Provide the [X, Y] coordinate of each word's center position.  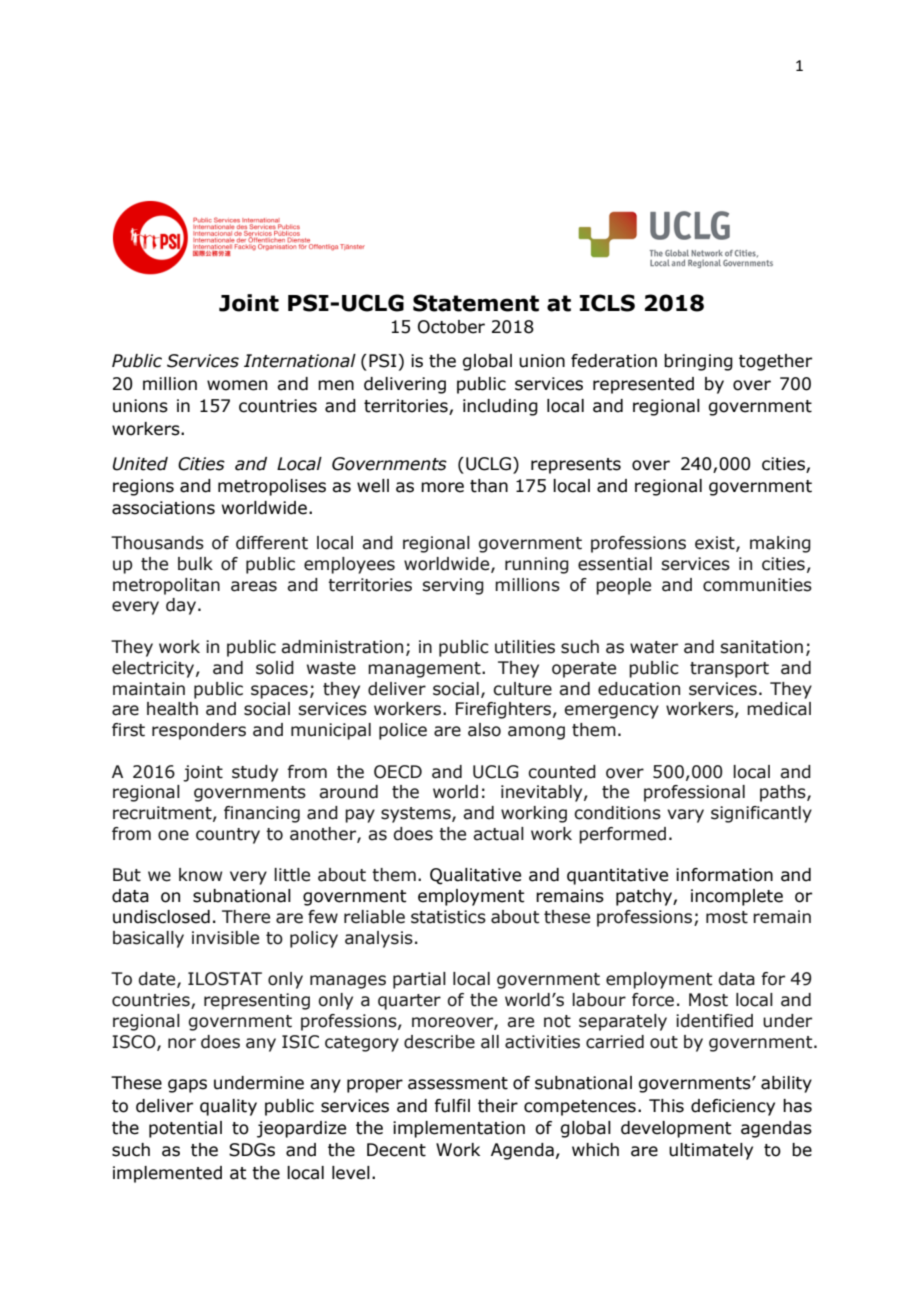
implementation [459, 1129]
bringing [698, 362]
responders [199, 731]
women [237, 385]
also [484, 730]
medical [779, 709]
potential [185, 1129]
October [451, 327]
